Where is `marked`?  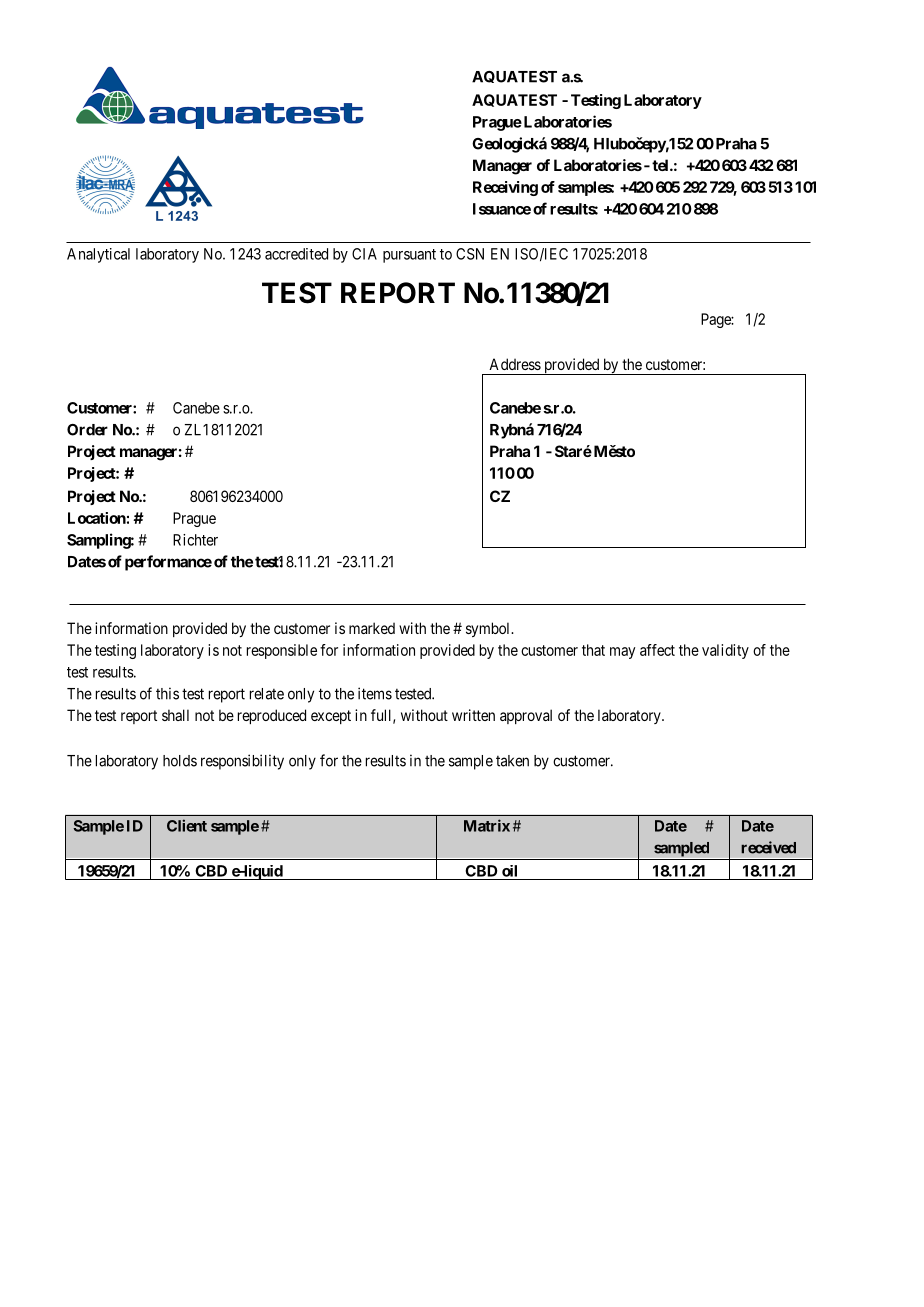
marked is located at coordinates (372, 628).
